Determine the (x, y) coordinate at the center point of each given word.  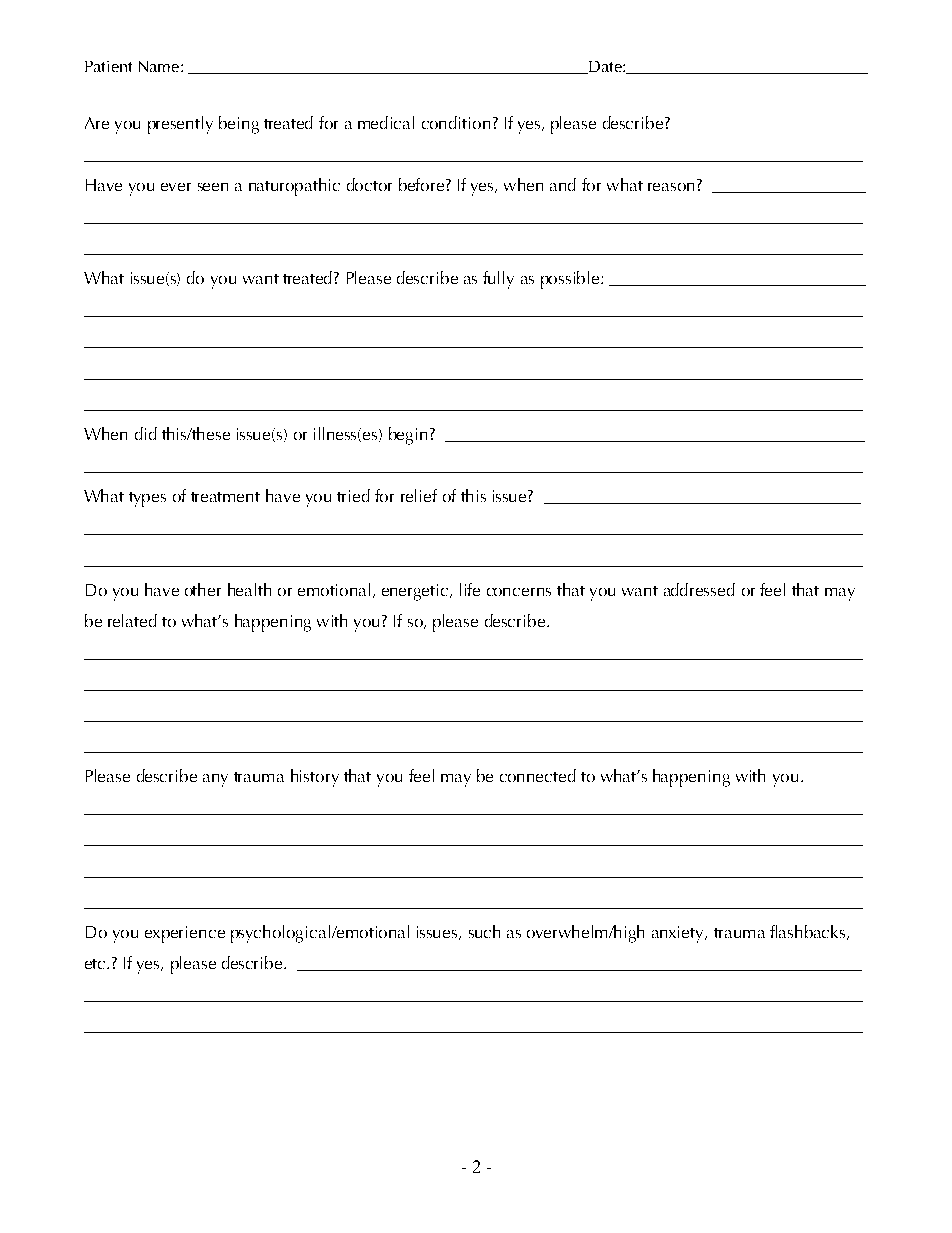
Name (160, 66)
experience (185, 934)
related (132, 620)
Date (605, 67)
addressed (699, 589)
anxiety (679, 934)
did (146, 433)
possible (571, 280)
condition (456, 122)
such (484, 931)
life (470, 589)
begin (408, 436)
